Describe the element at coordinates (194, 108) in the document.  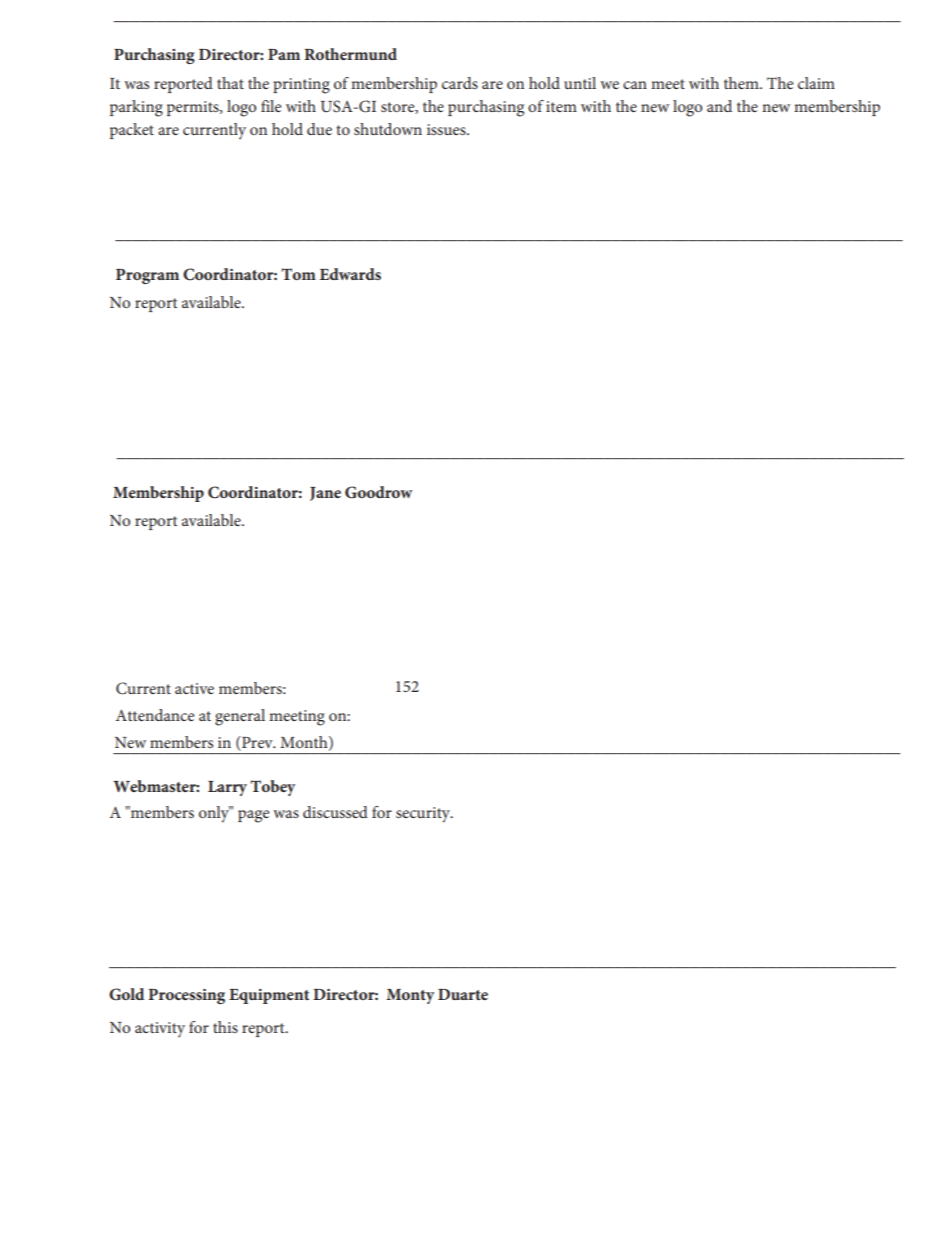
I see `permits` at that location.
